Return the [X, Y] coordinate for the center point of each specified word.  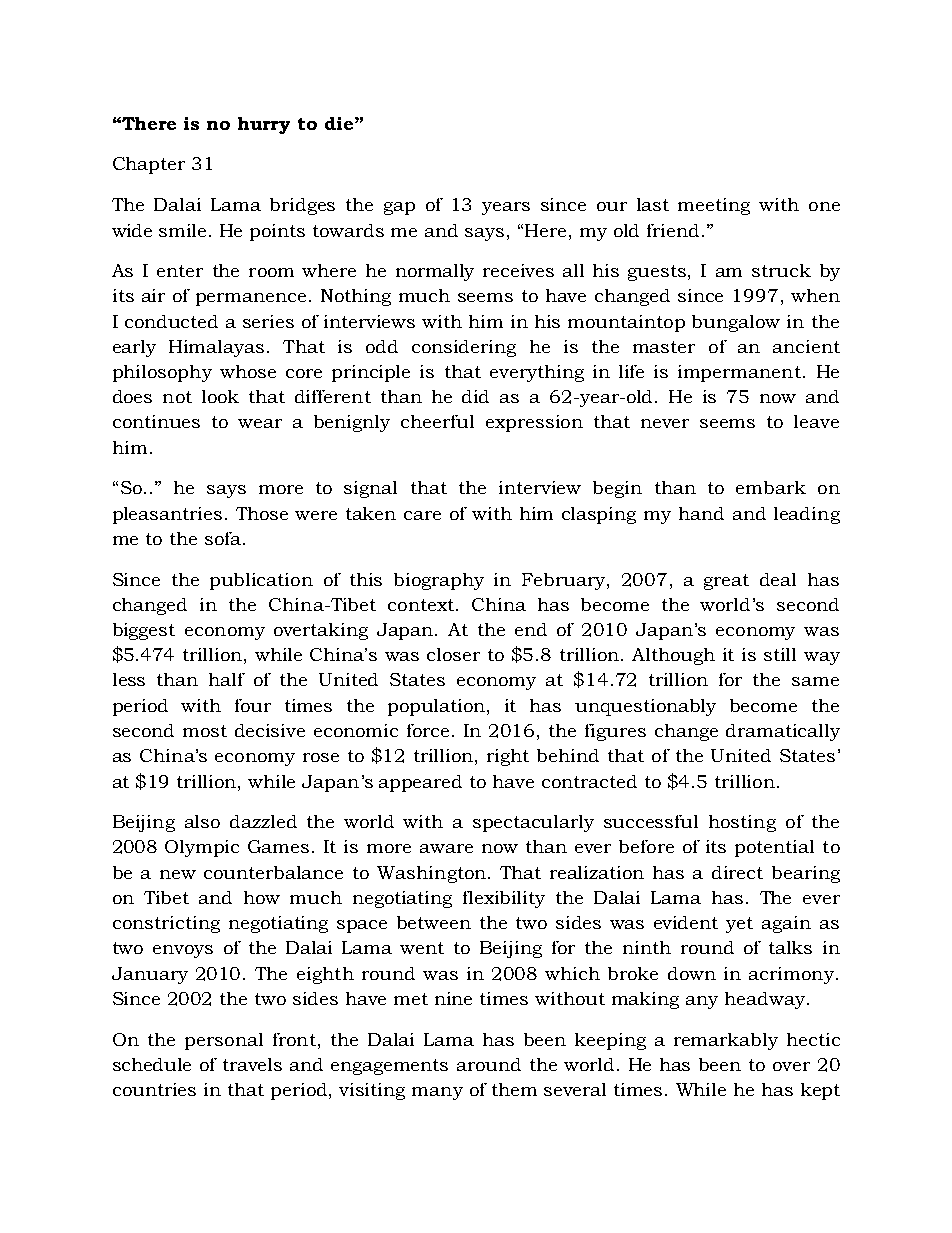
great [726, 582]
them [514, 1089]
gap [399, 208]
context [422, 605]
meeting [714, 206]
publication [261, 581]
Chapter [149, 165]
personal [224, 1041]
